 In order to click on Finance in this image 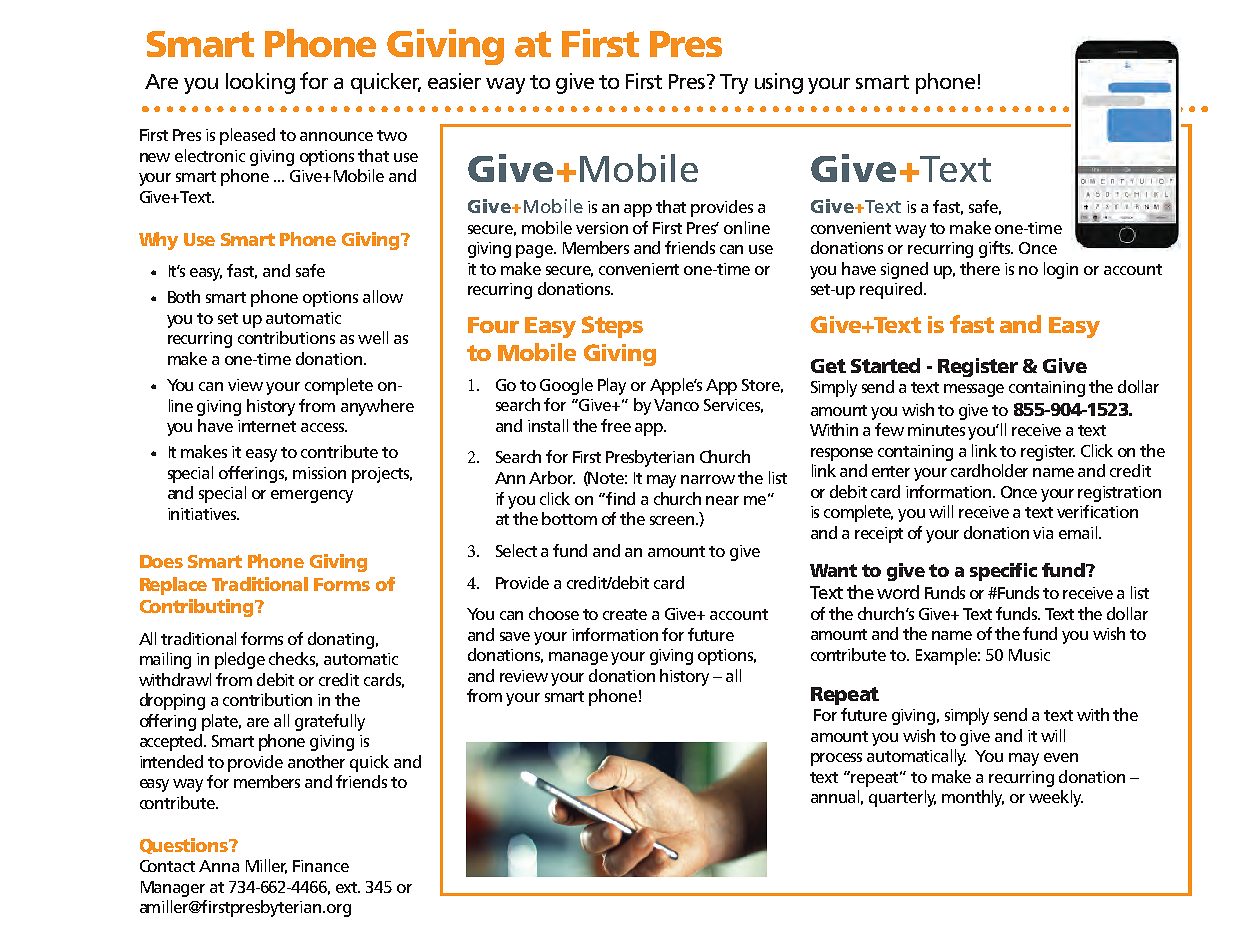, I will do `click(321, 866)`.
